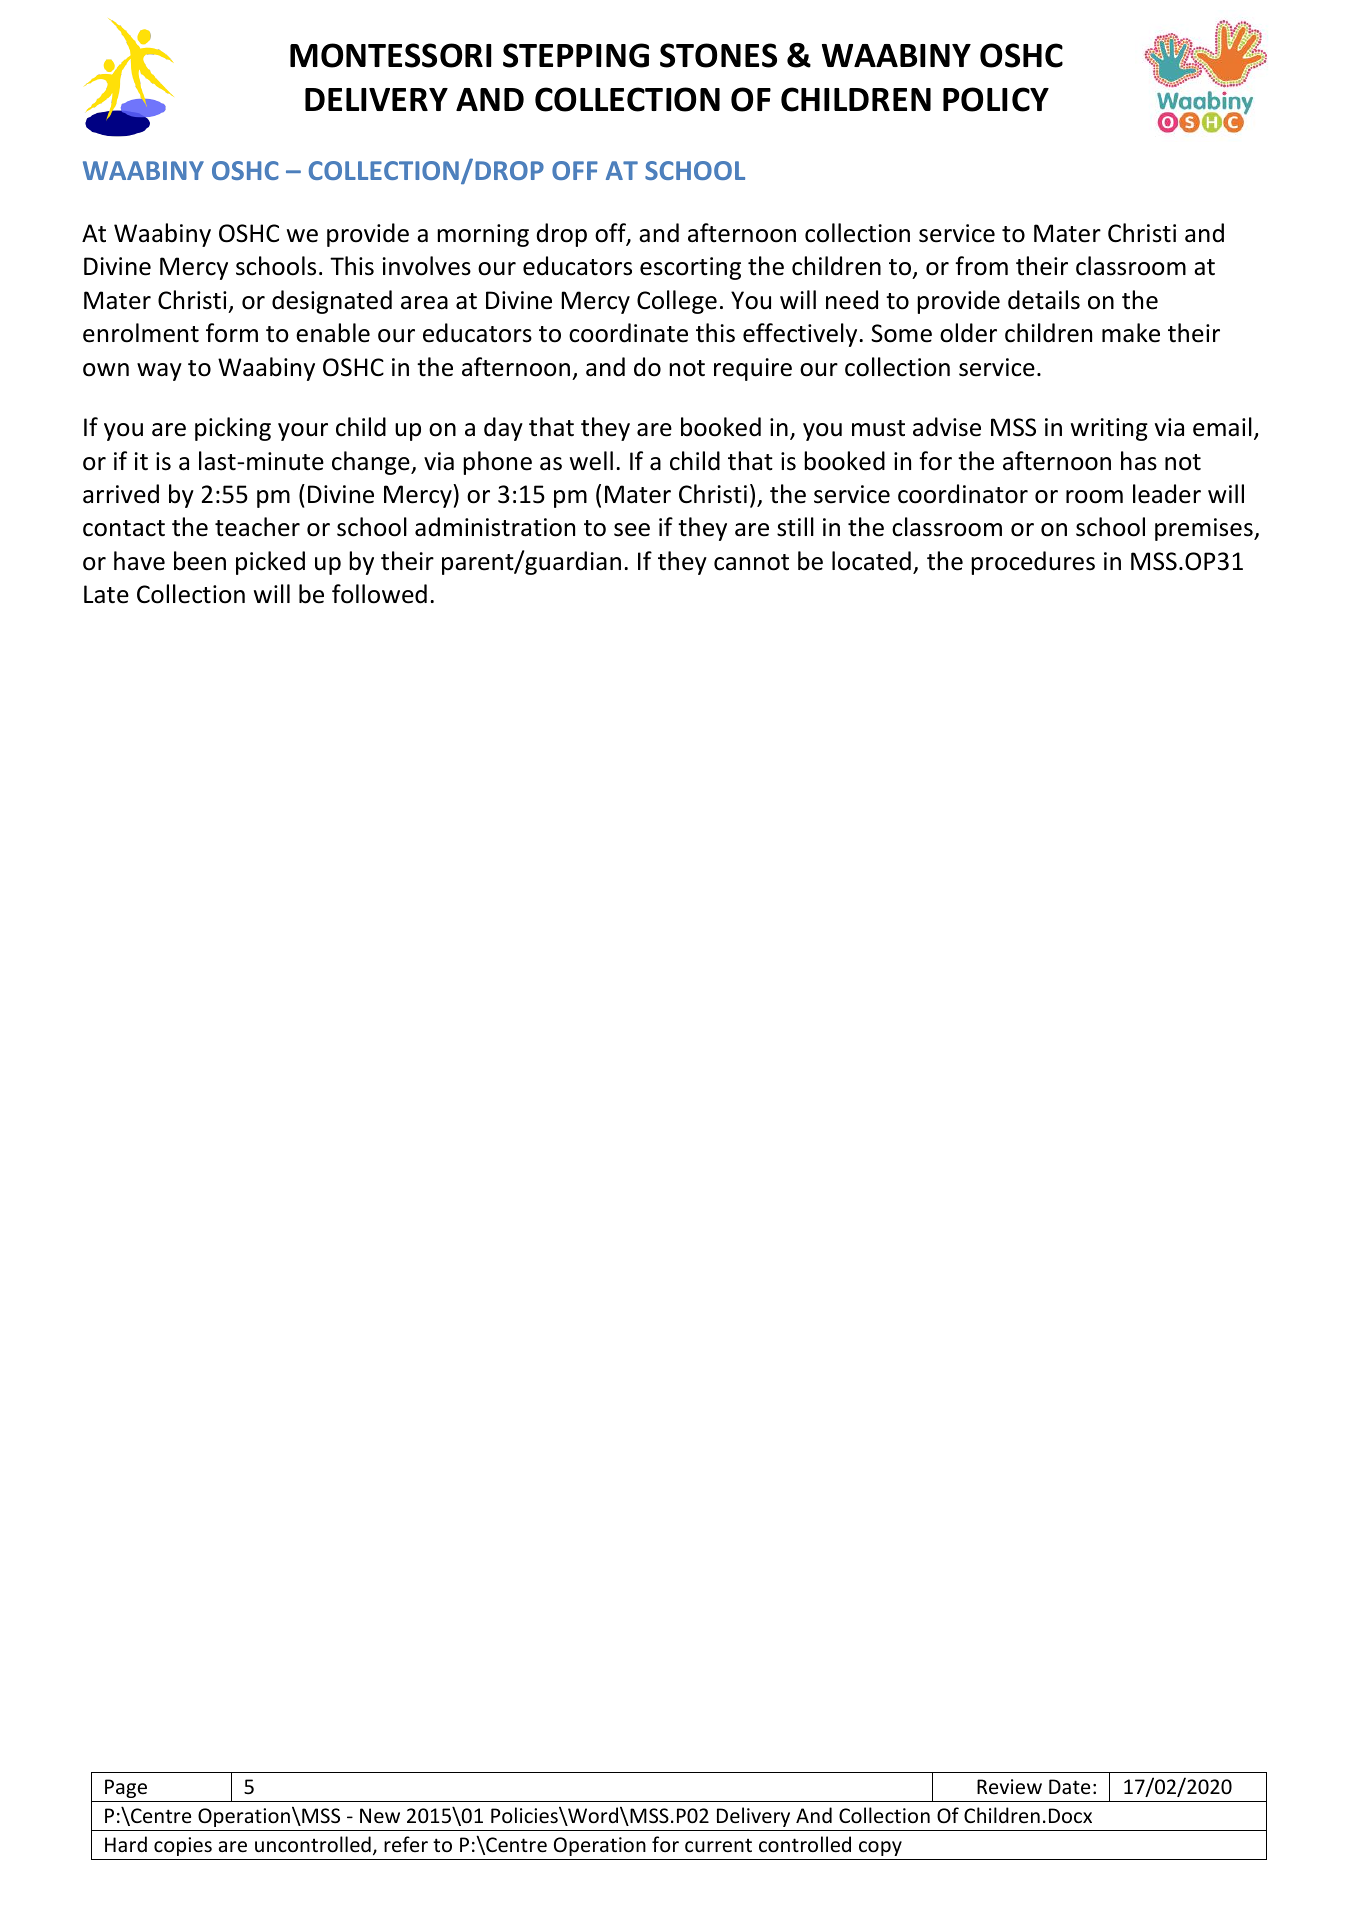  Describe the element at coordinates (183, 1846) in the page. I see `copies` at that location.
